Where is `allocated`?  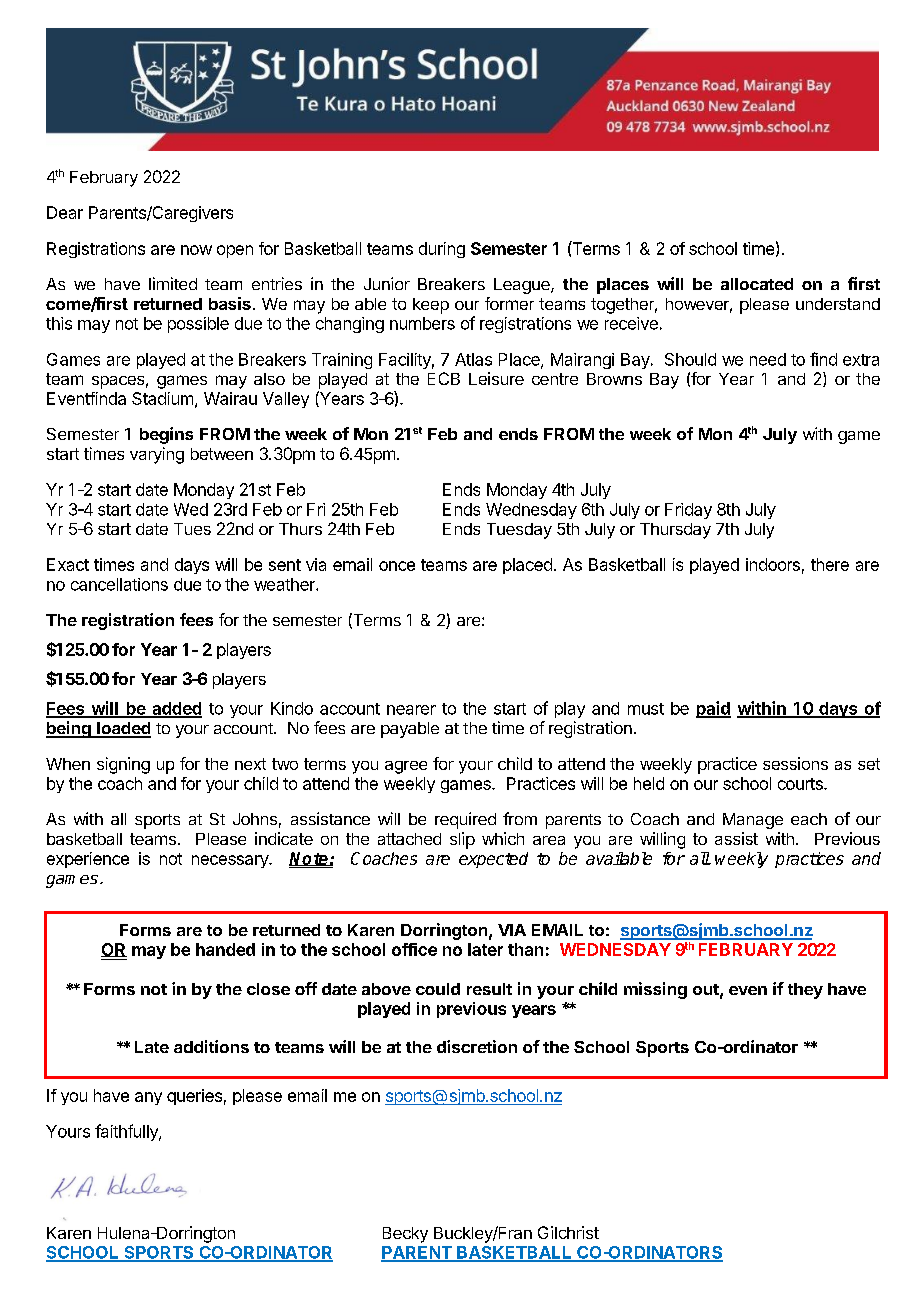
allocated is located at coordinates (757, 284).
